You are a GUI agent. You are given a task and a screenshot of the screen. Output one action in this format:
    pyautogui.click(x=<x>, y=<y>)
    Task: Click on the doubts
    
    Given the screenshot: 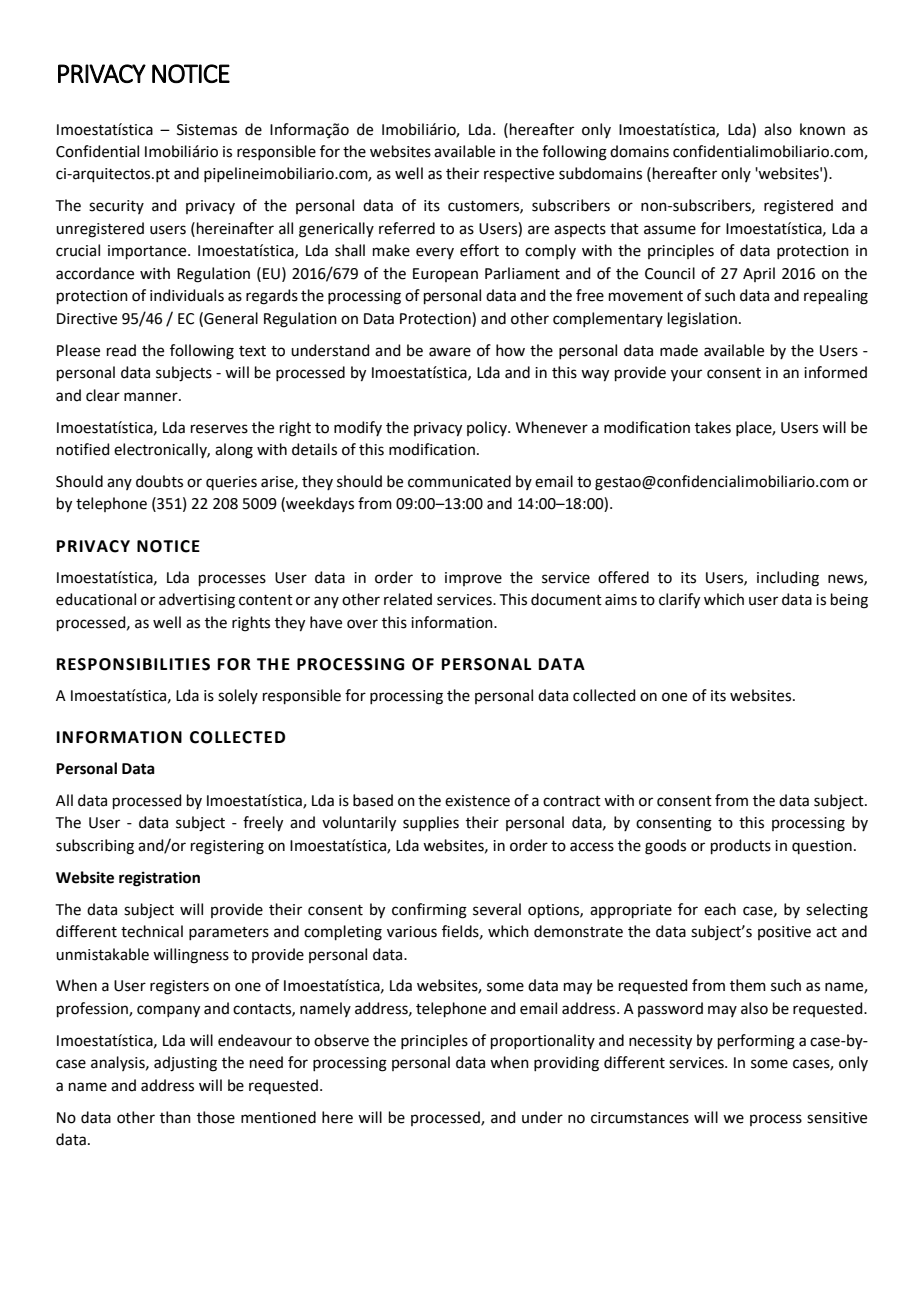 What is the action you would take?
    pyautogui.click(x=159, y=481)
